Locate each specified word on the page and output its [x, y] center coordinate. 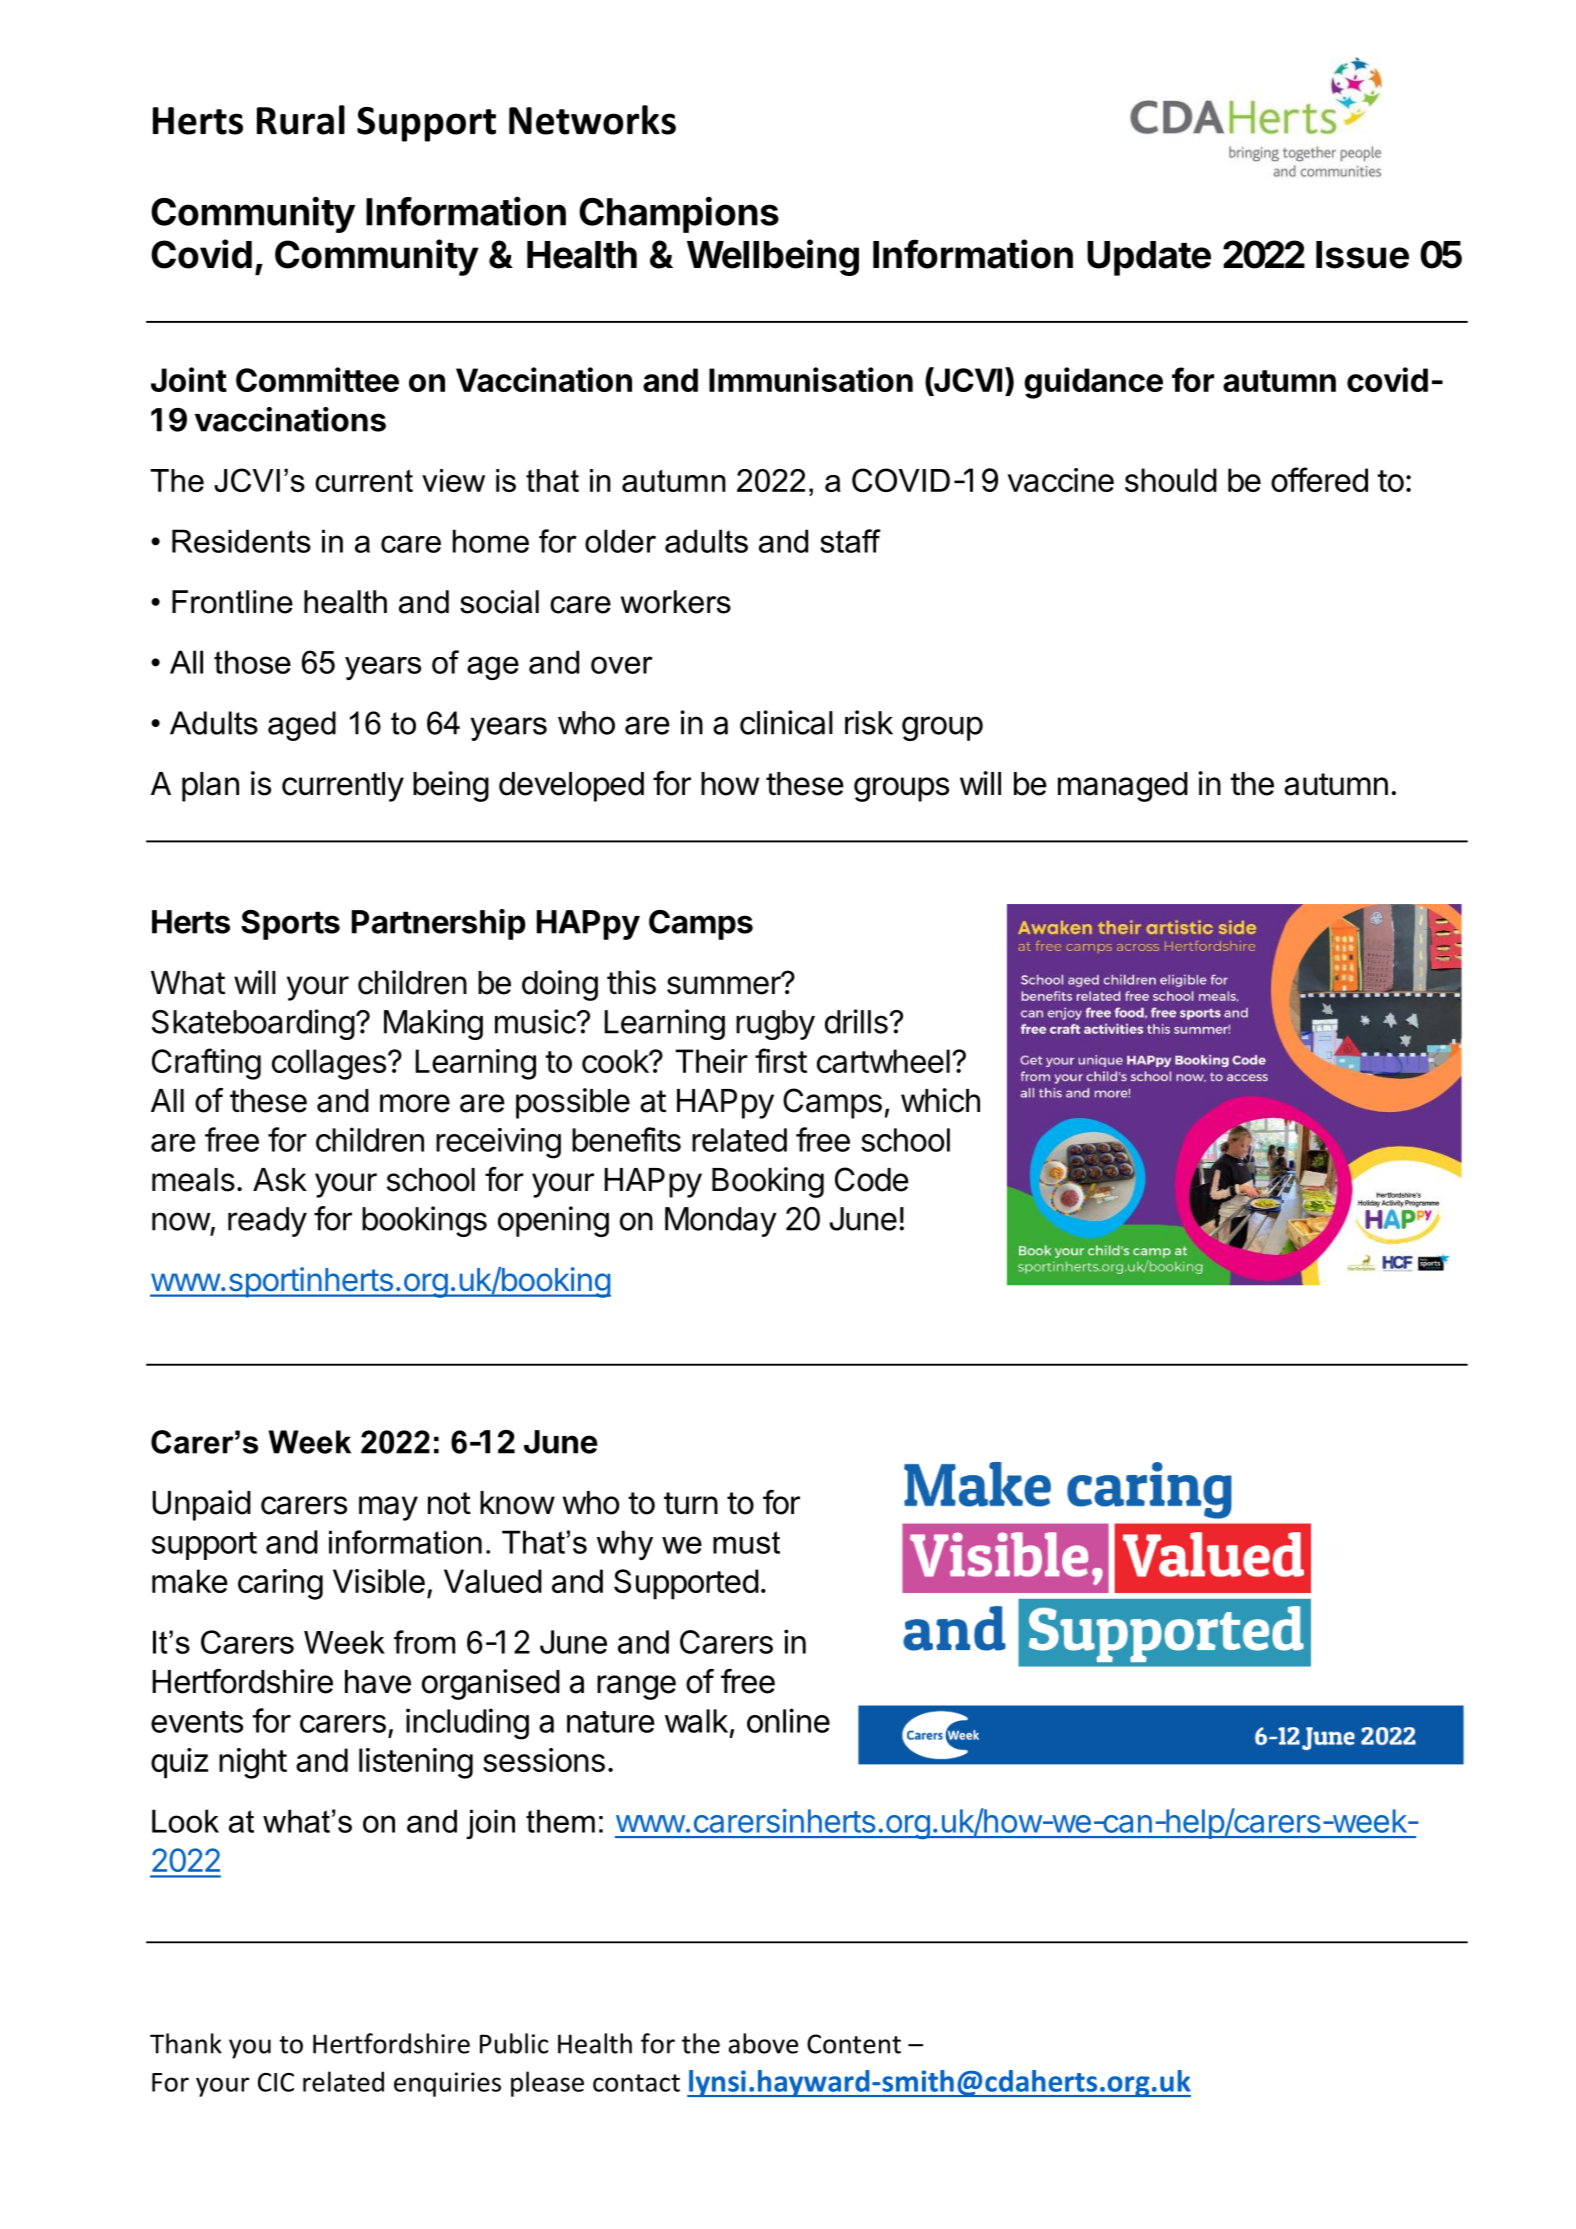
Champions [679, 214]
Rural [301, 120]
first [781, 1060]
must [746, 1542]
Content [854, 2044]
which [940, 1100]
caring [280, 1584]
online [788, 1720]
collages [329, 1064]
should [1171, 480]
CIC [276, 2082]
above [763, 2043]
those [252, 662]
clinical [786, 722]
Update [1149, 258]
